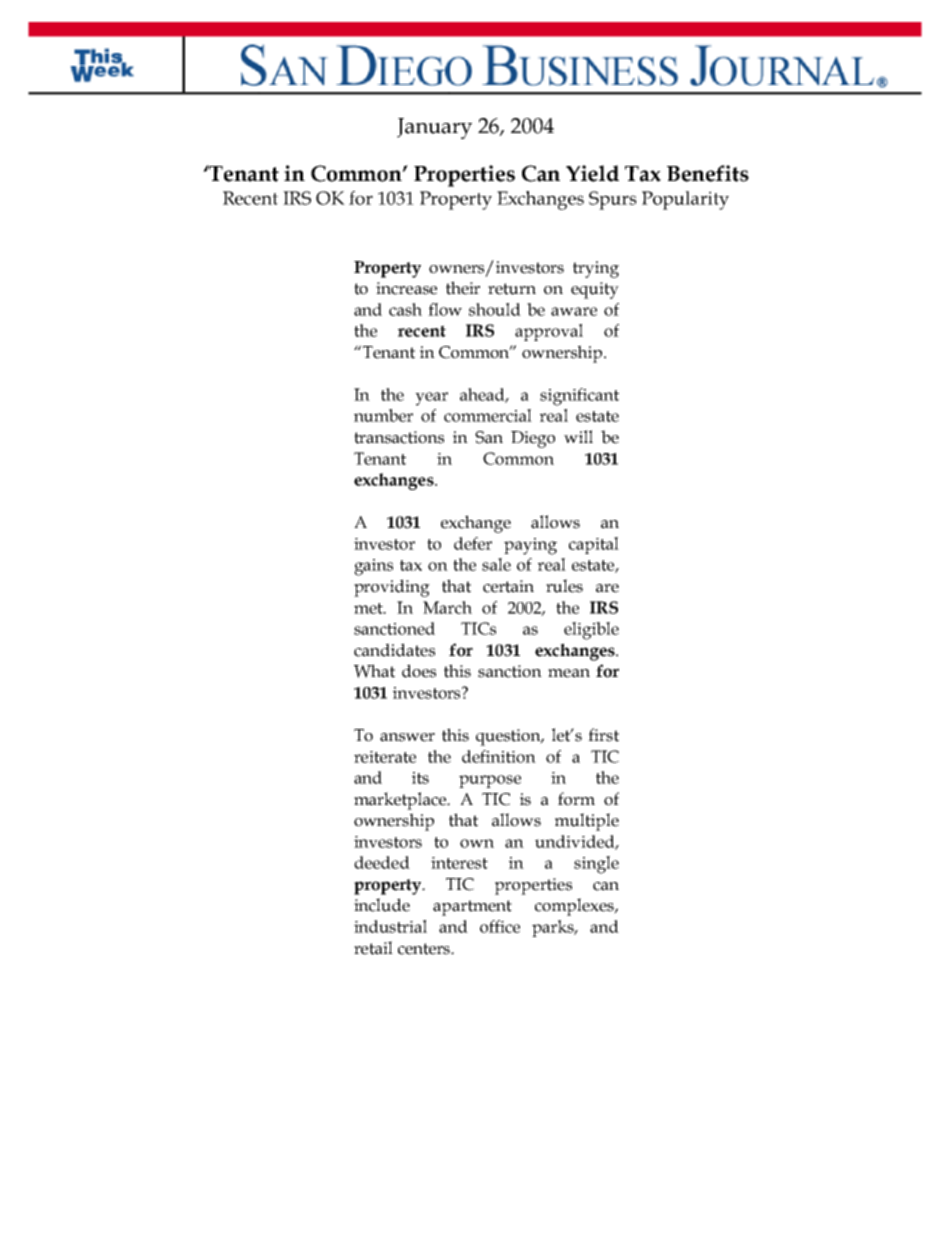 This page has height=1233, width=952. I want to click on capital, so click(594, 545).
